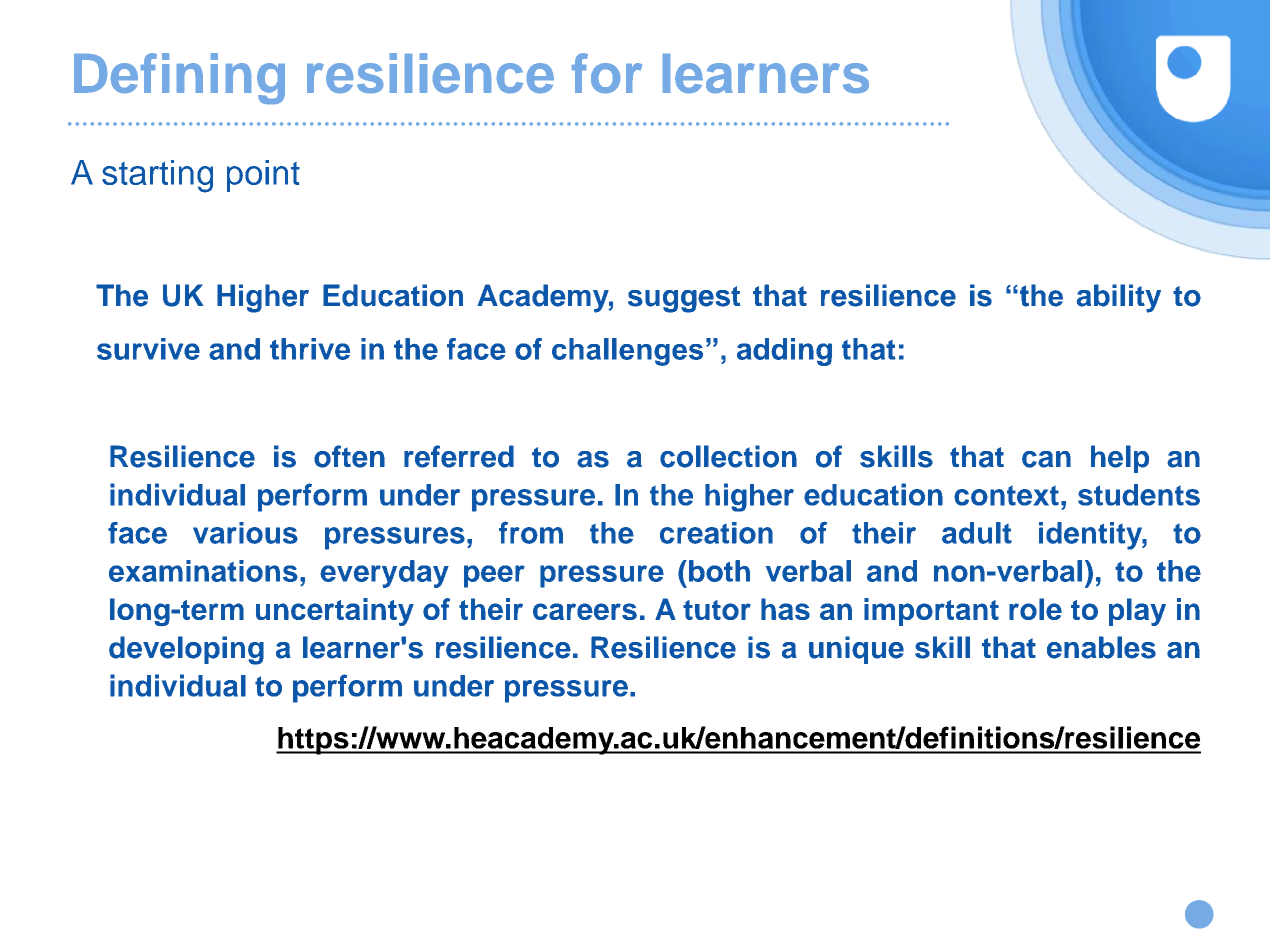 Image resolution: width=1270 pixels, height=952 pixels. What do you see at coordinates (684, 299) in the image?
I see `suggest` at bounding box center [684, 299].
